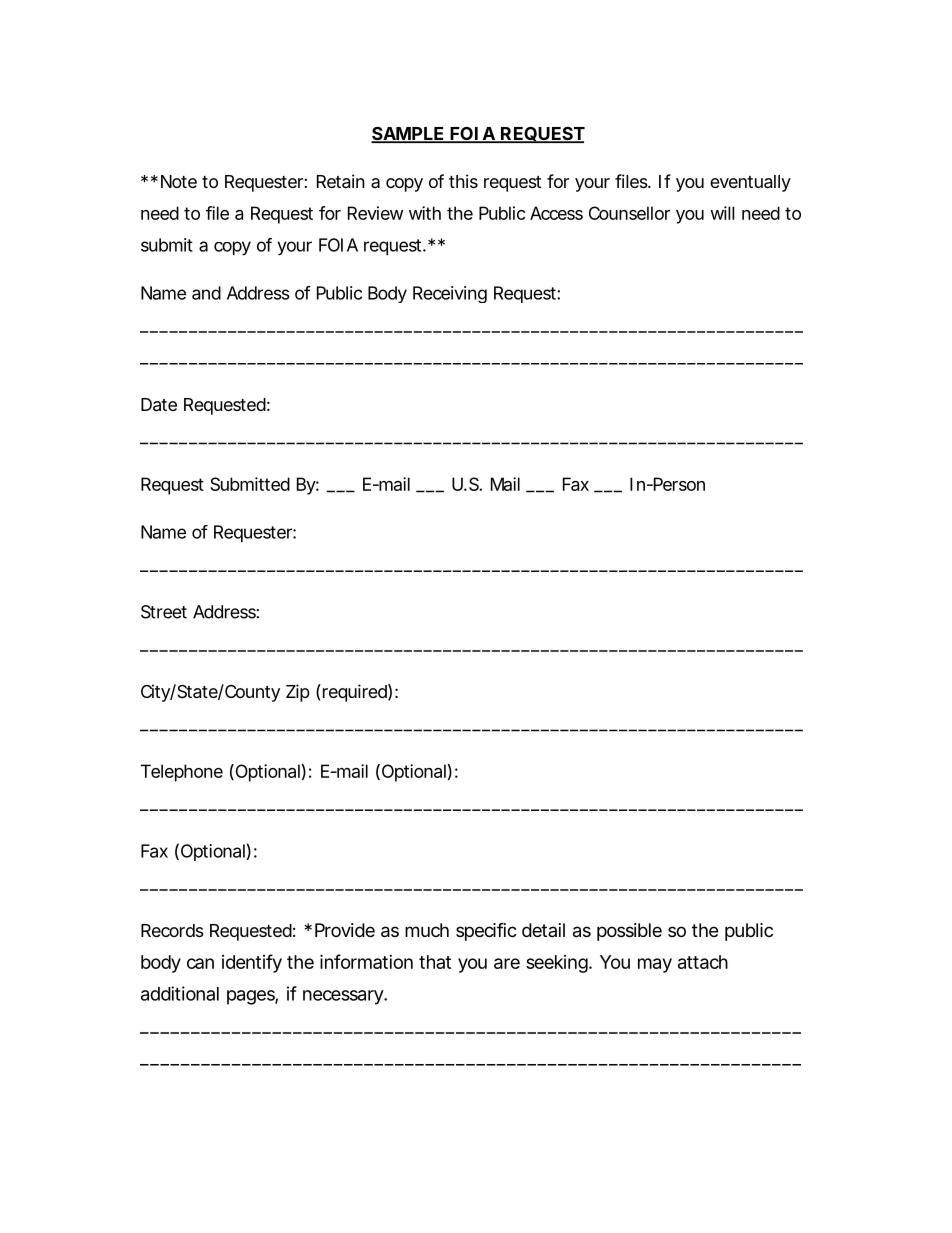  What do you see at coordinates (629, 932) in the image?
I see `possible` at bounding box center [629, 932].
